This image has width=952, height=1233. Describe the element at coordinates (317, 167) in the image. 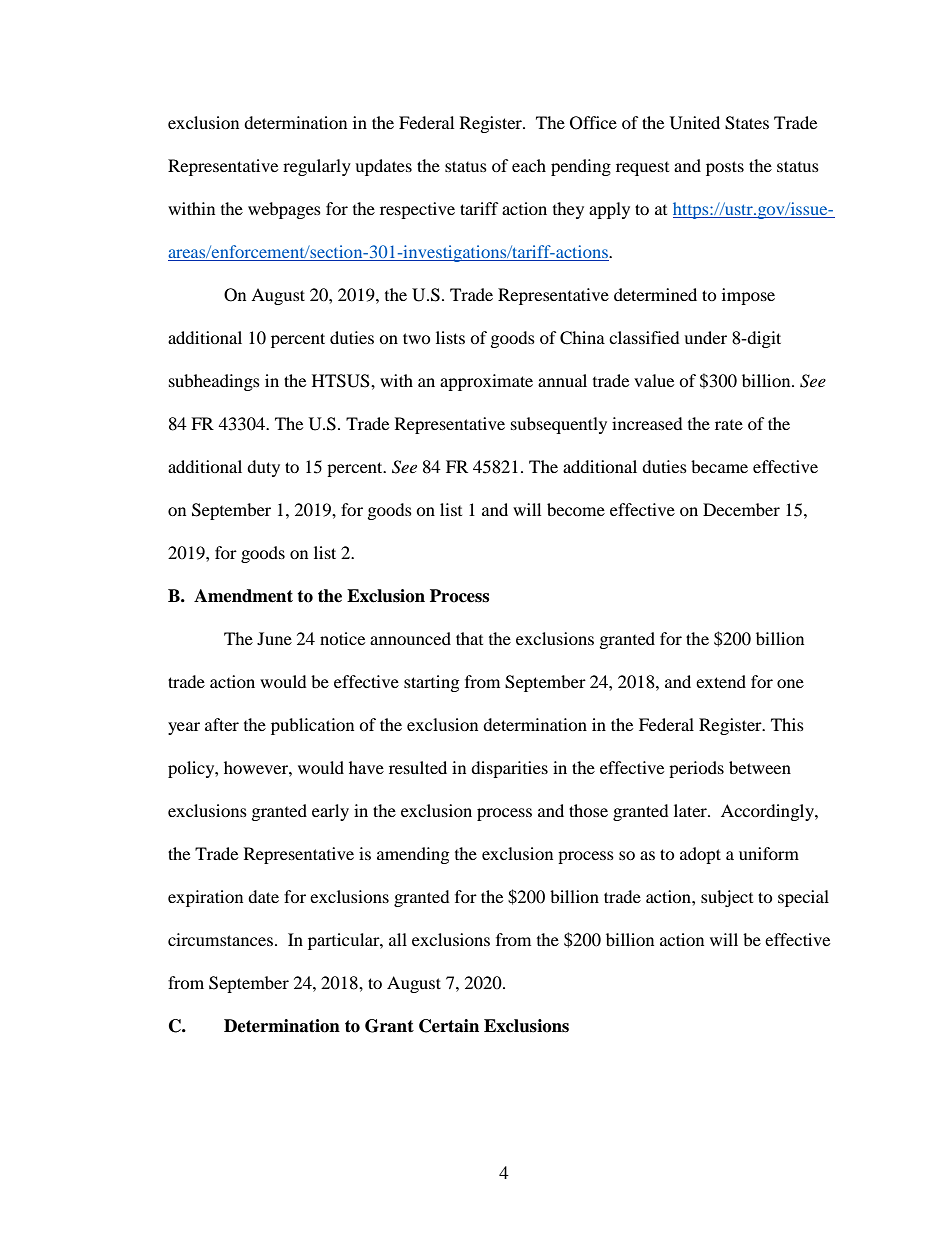

I see `regularly` at that location.
